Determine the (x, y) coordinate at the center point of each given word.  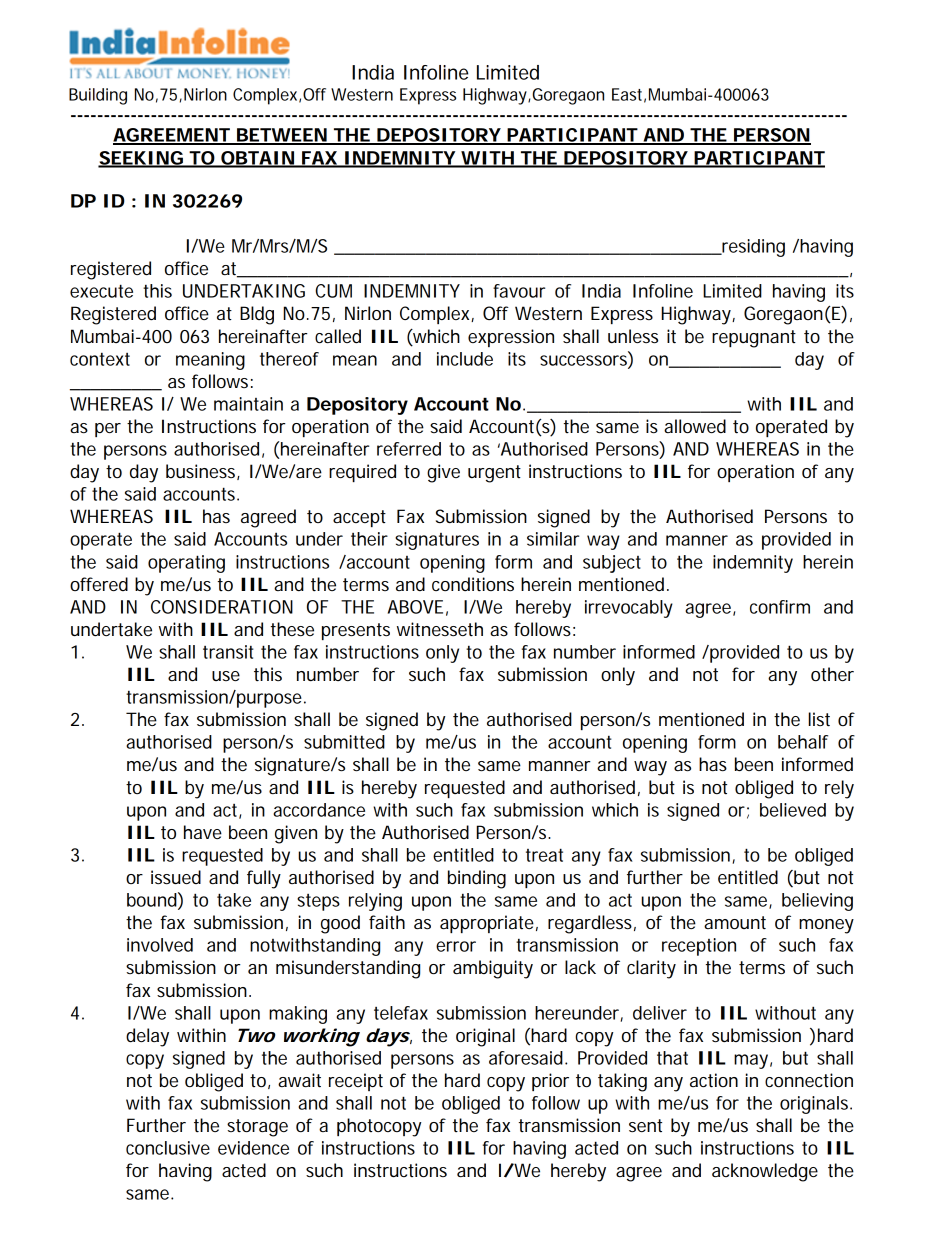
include (465, 359)
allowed (695, 426)
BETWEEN (281, 136)
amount (735, 923)
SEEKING (141, 159)
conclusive (168, 1148)
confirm (780, 607)
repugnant (754, 339)
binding (477, 879)
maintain (248, 404)
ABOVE (415, 607)
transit (228, 652)
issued (176, 877)
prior (550, 1082)
